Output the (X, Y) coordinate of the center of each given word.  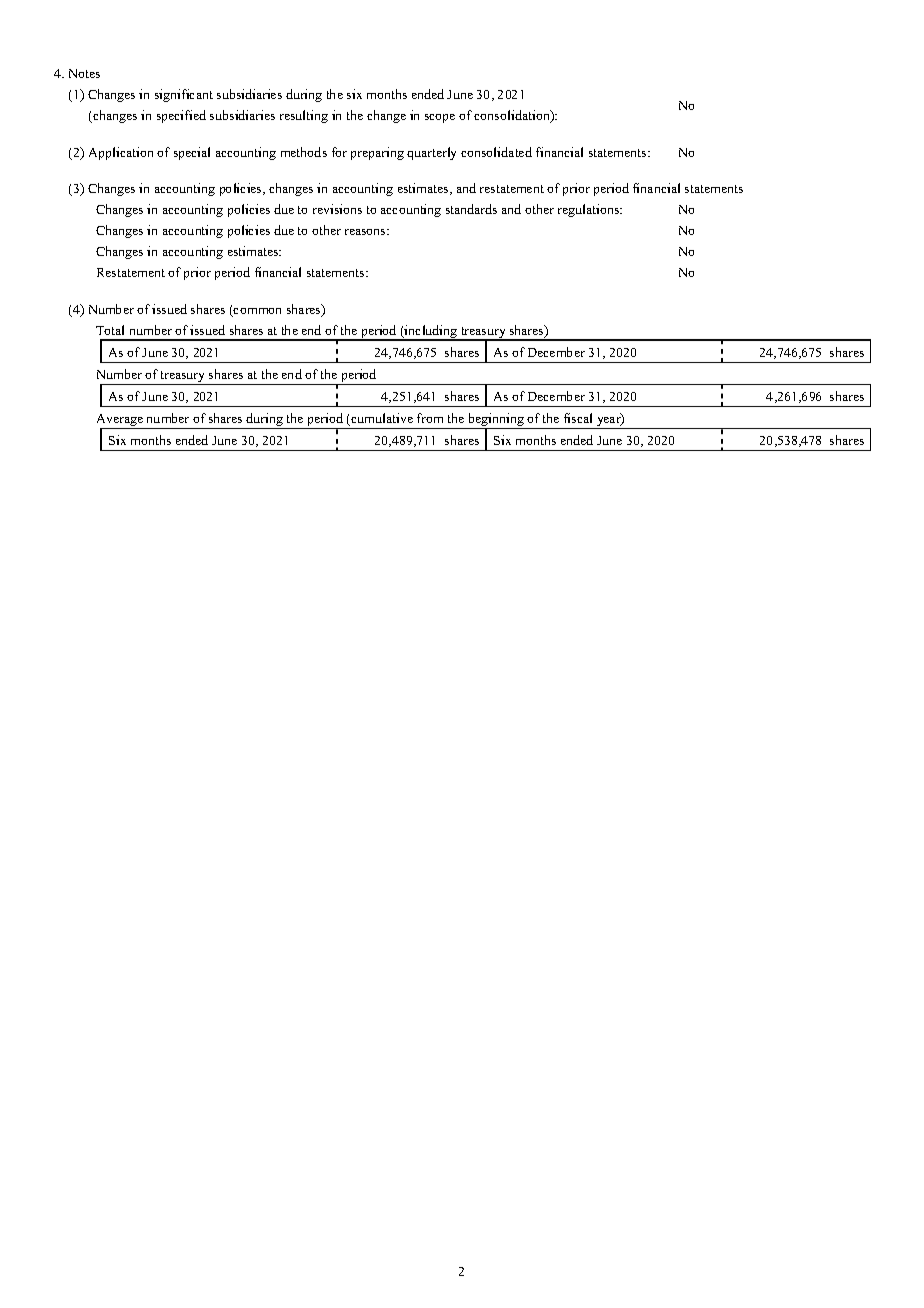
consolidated (496, 152)
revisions (337, 209)
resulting (304, 116)
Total (110, 330)
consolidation (513, 116)
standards (471, 209)
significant (184, 95)
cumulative (381, 419)
